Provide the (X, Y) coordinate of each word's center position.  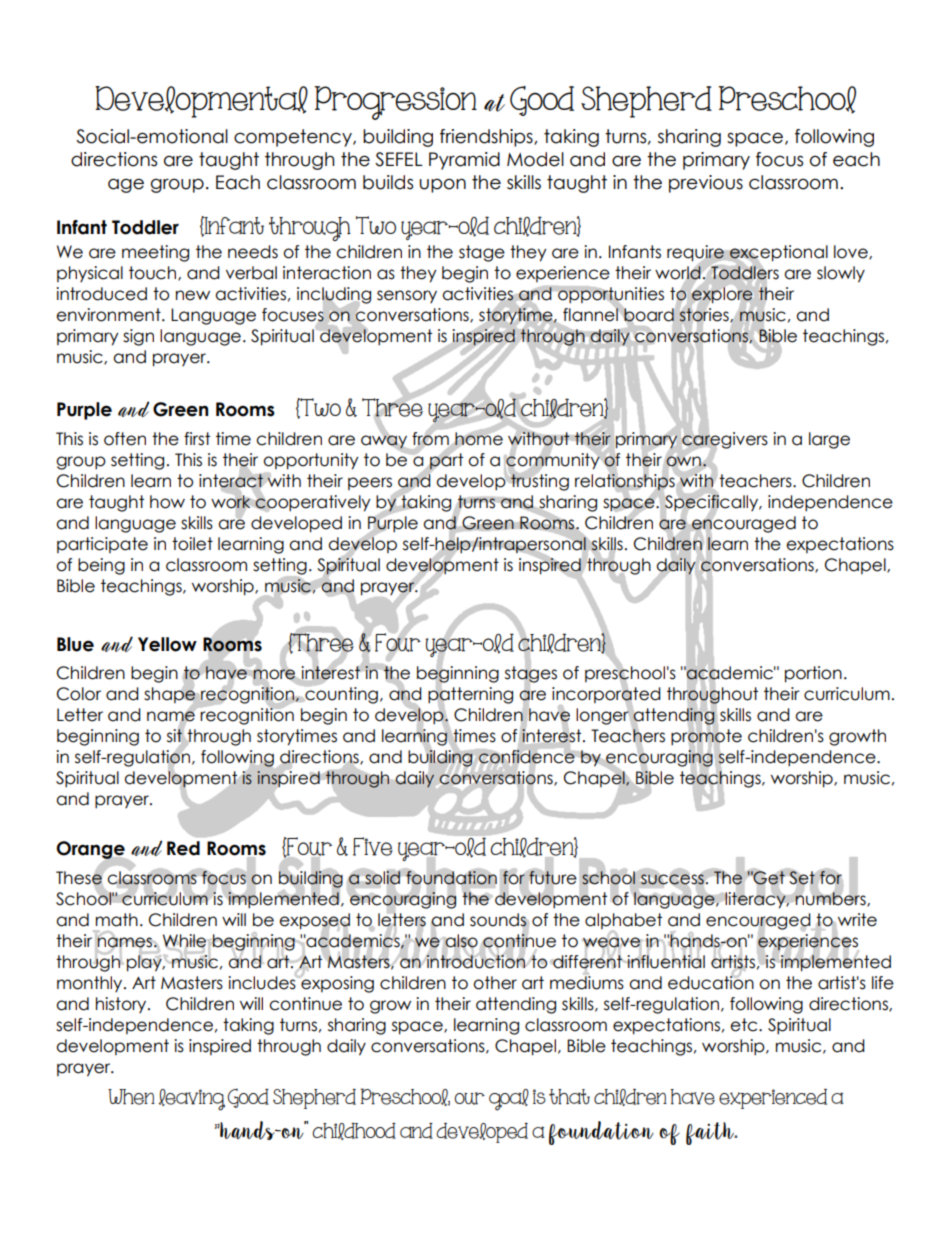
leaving (192, 1100)
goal (509, 1100)
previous (706, 184)
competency (294, 138)
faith (711, 1133)
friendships (487, 138)
